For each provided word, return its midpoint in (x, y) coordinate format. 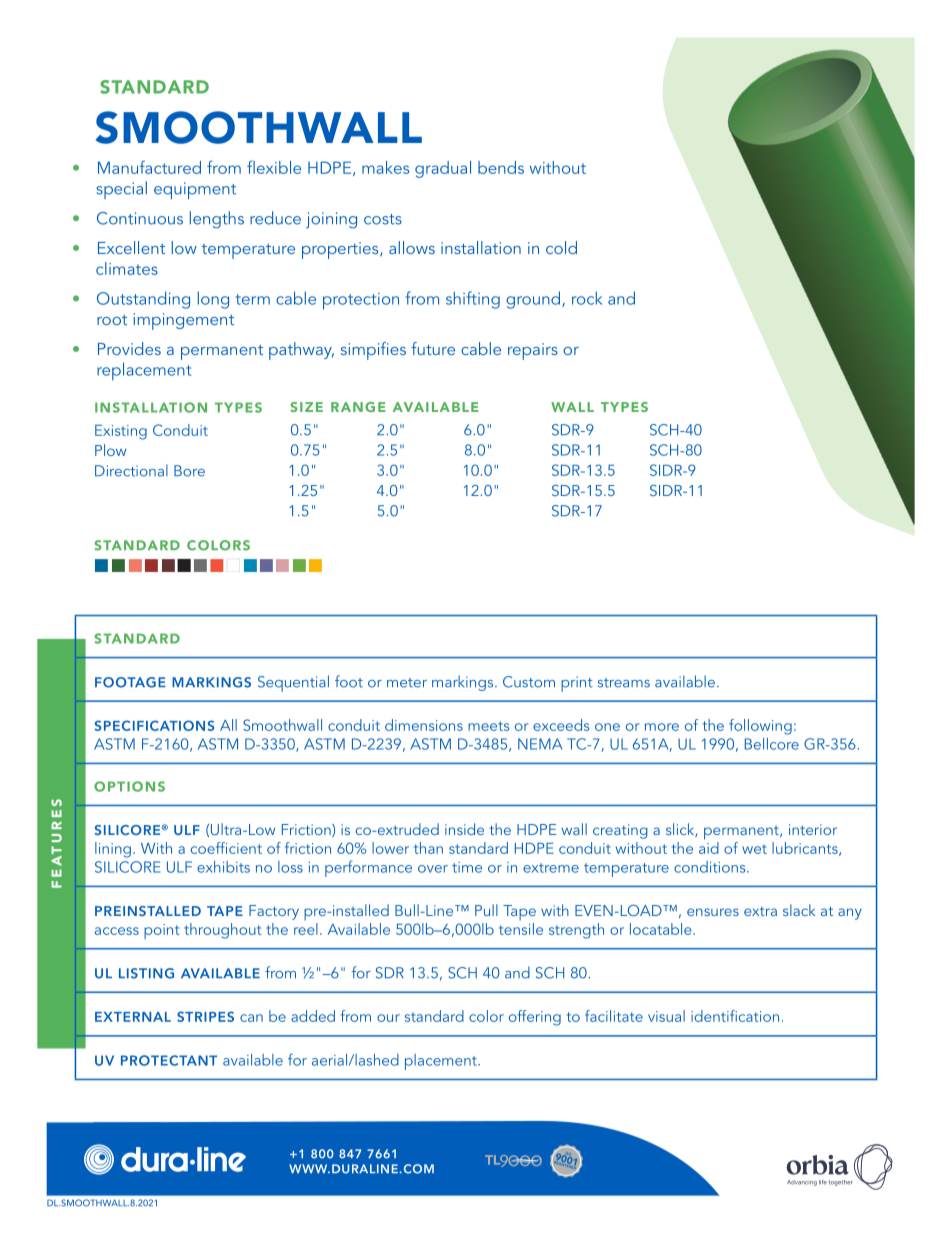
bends (501, 167)
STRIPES (205, 1016)
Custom (529, 682)
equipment (195, 190)
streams (624, 683)
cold (561, 247)
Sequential (293, 683)
